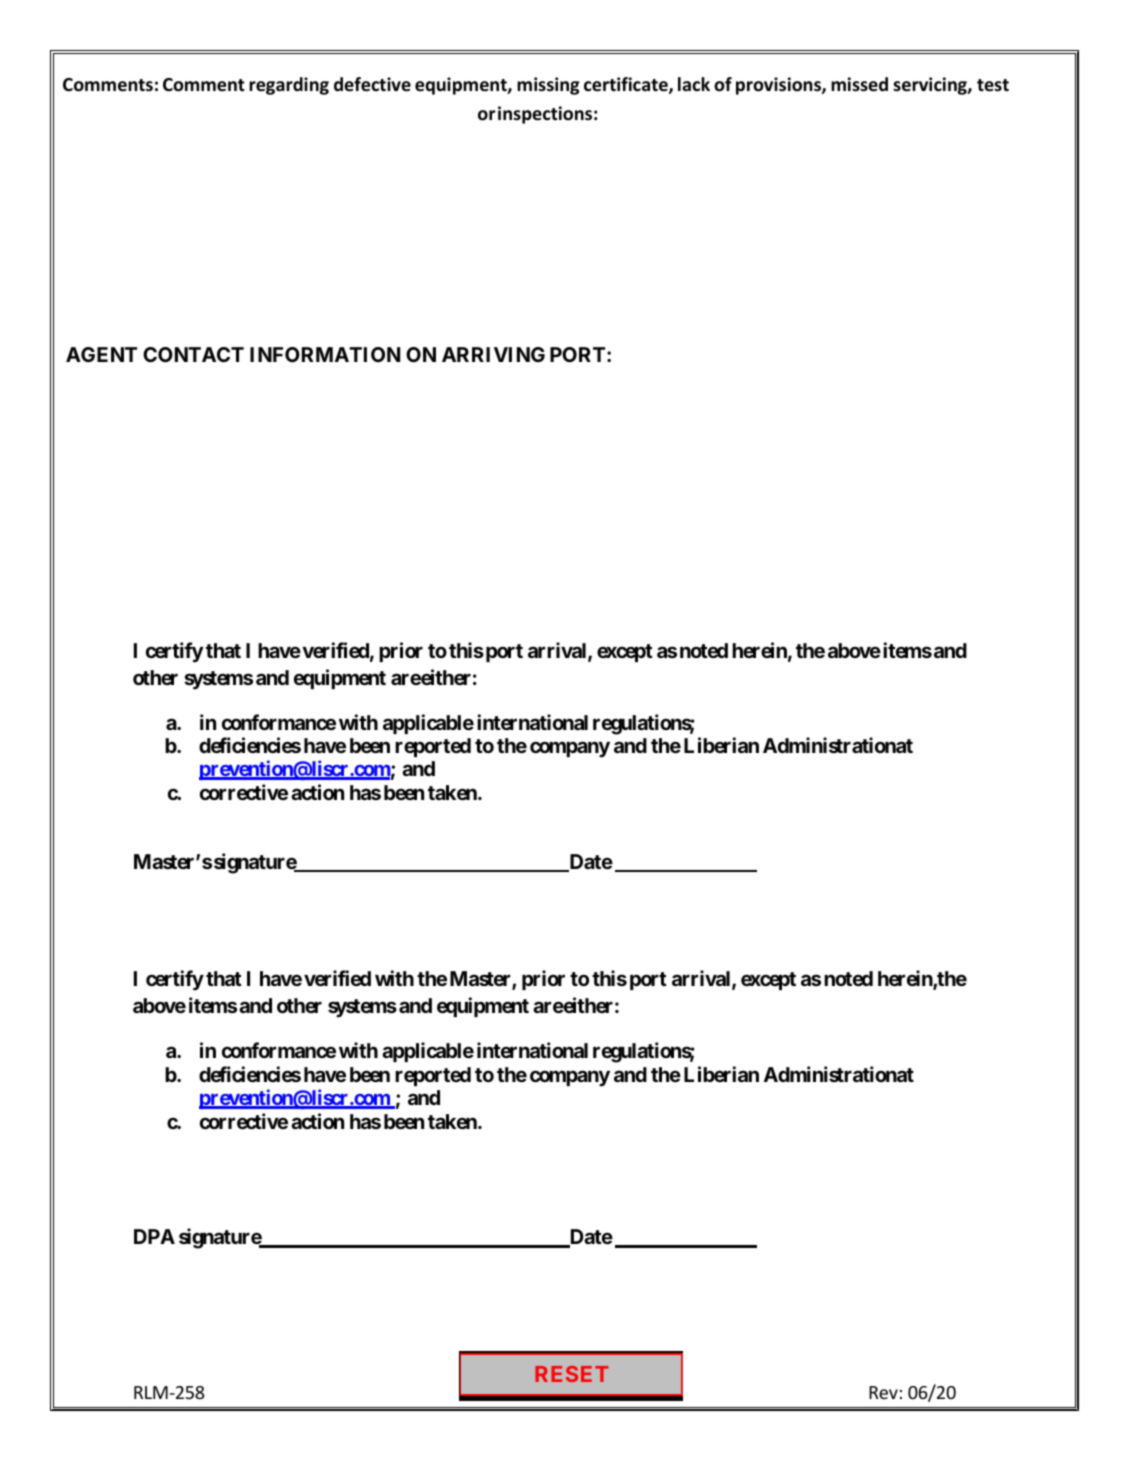 The image size is (1129, 1461). What do you see at coordinates (101, 354) in the screenshot?
I see `AGENT` at bounding box center [101, 354].
